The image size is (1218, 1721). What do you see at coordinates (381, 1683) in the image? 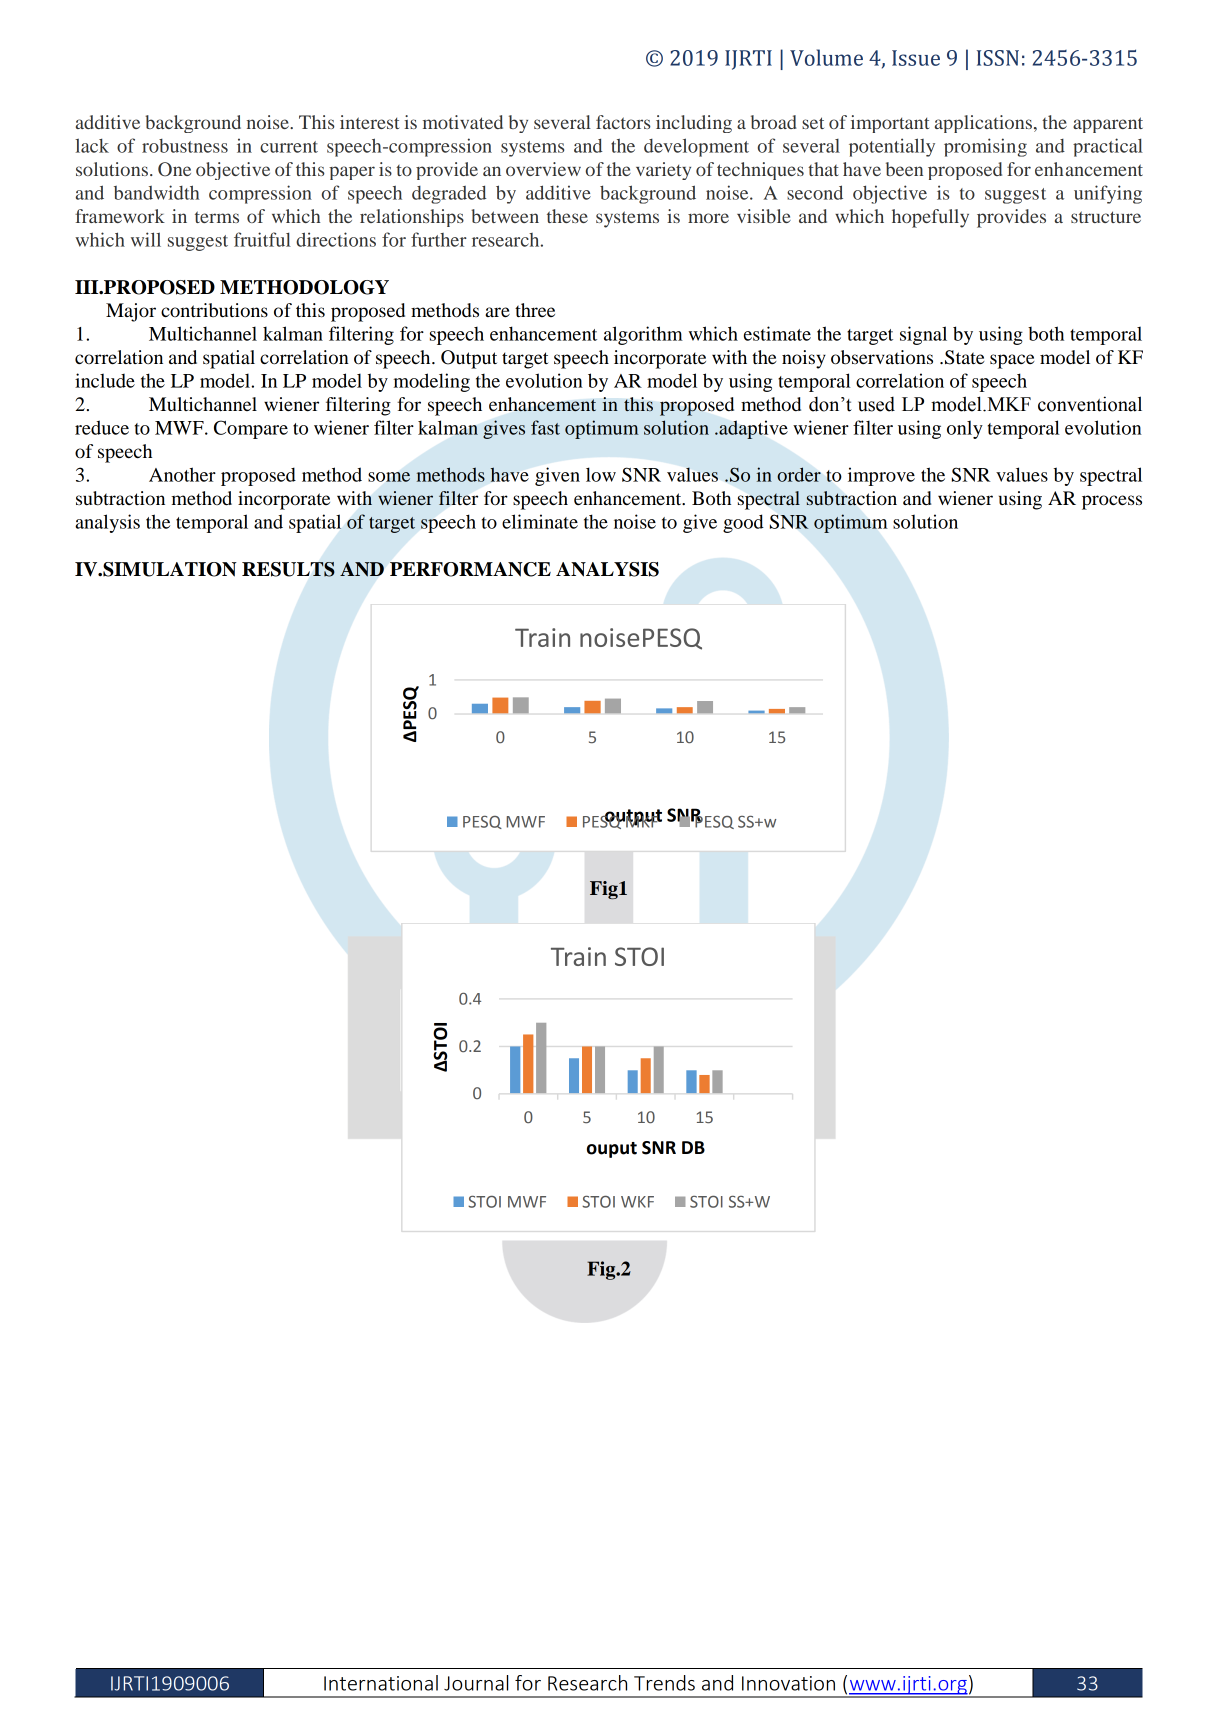
I see `International` at bounding box center [381, 1683].
